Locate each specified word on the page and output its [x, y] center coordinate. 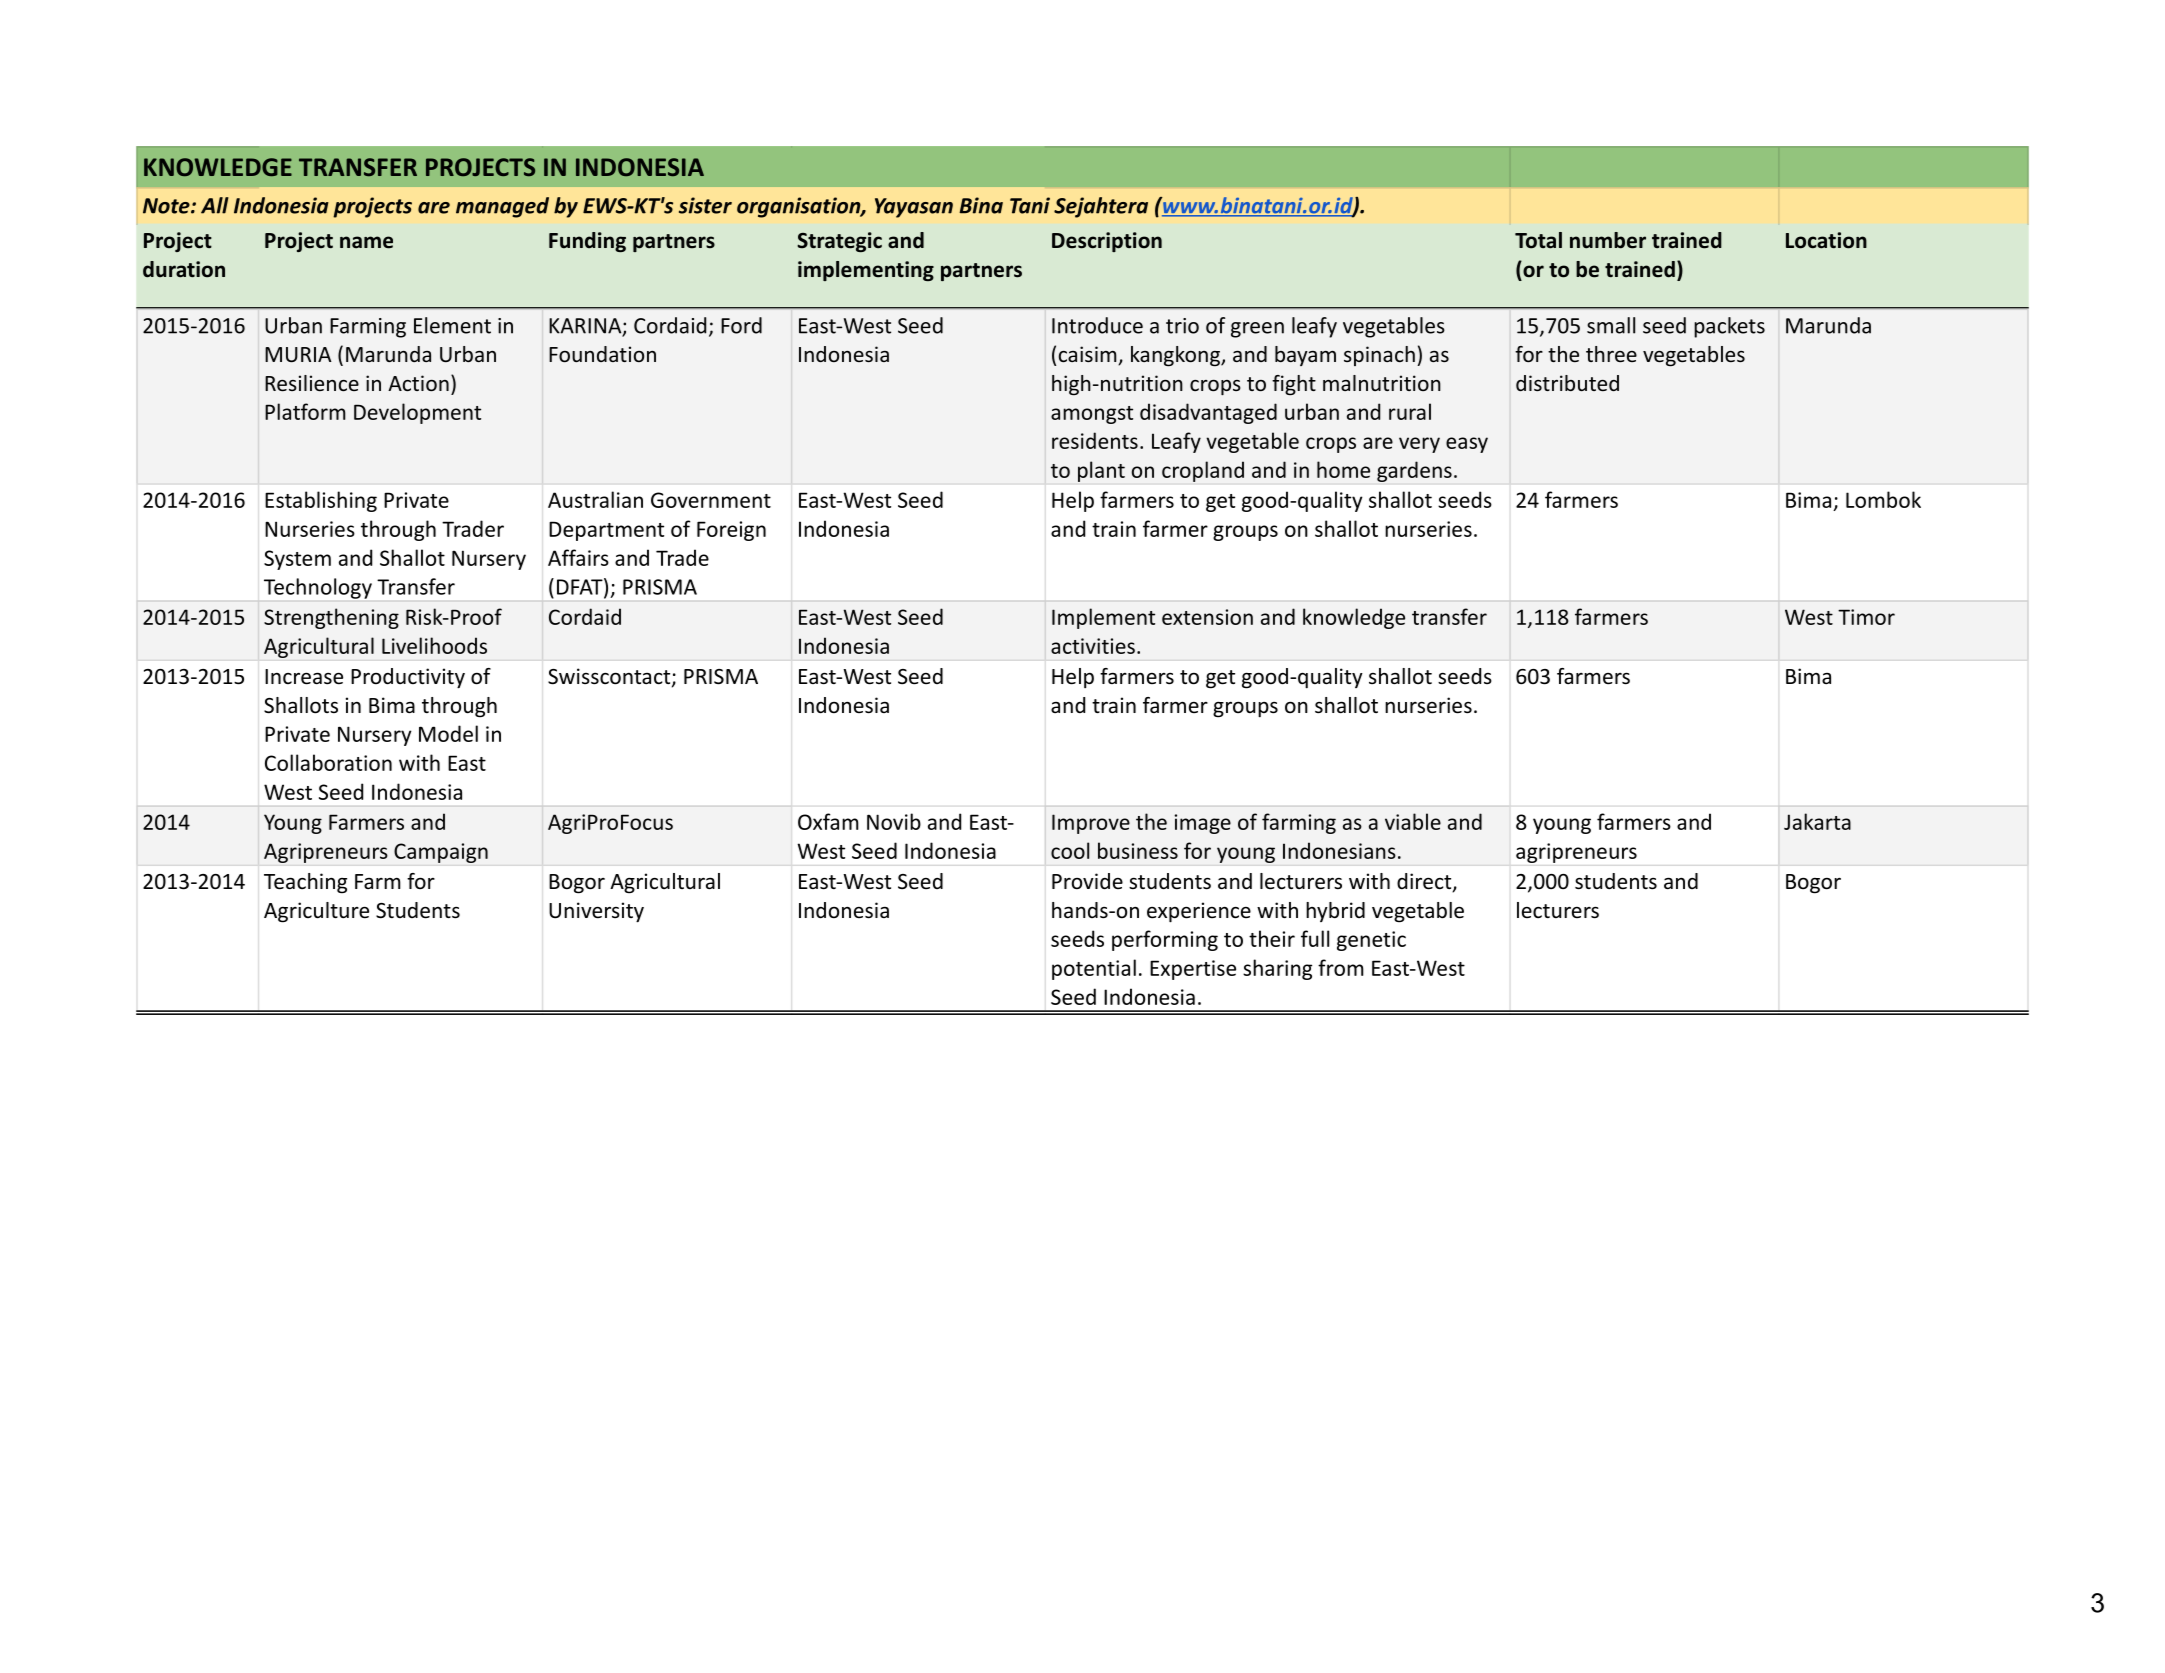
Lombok [1883, 499]
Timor [1866, 617]
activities [1093, 646]
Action [418, 383]
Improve [1091, 824]
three [1611, 354]
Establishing [321, 501]
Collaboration [328, 762]
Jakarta [1817, 821]
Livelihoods [434, 645]
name [366, 242]
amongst [1092, 415]
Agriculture [316, 912]
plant [1101, 471]
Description [1107, 242]
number [1608, 240]
